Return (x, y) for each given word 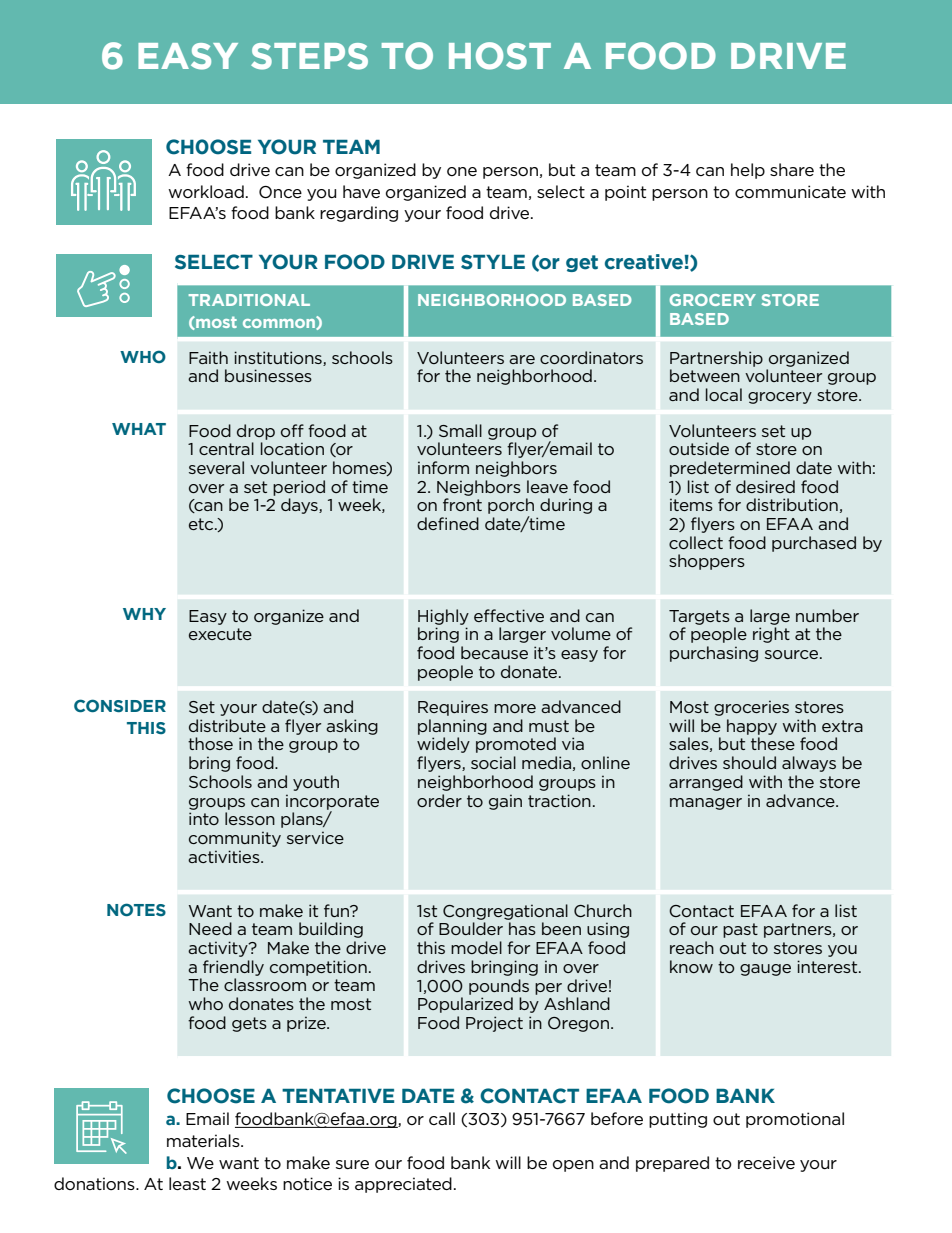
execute (220, 634)
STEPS (309, 56)
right (771, 635)
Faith (208, 357)
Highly (443, 617)
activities (225, 856)
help (748, 171)
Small (460, 430)
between (705, 375)
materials (204, 1140)
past (740, 930)
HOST (500, 56)
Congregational (505, 912)
